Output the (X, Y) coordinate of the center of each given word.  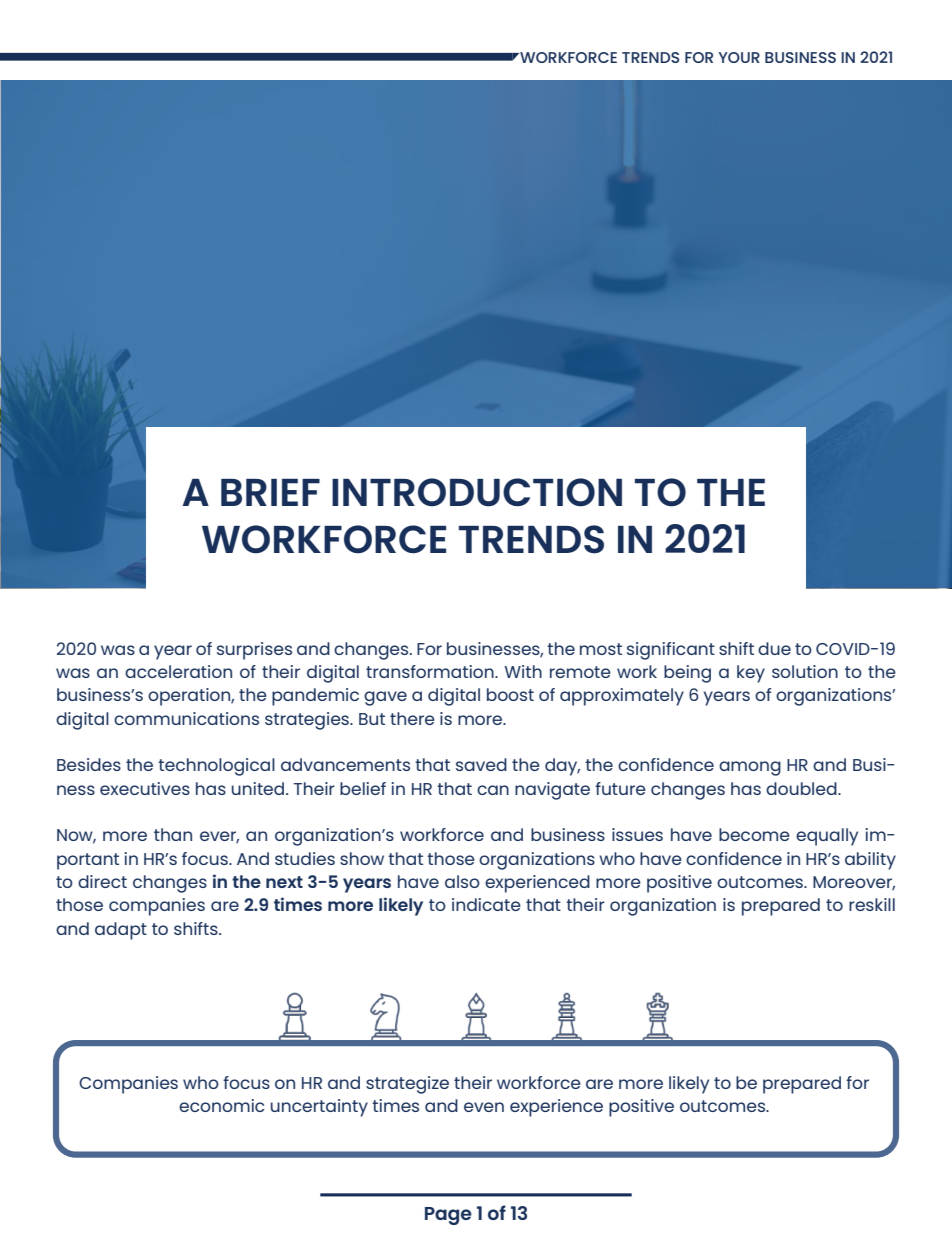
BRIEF (270, 492)
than (173, 834)
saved (481, 764)
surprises (254, 651)
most (601, 649)
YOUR (739, 57)
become (754, 834)
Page (448, 1216)
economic (221, 1105)
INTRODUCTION (477, 492)
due (774, 648)
